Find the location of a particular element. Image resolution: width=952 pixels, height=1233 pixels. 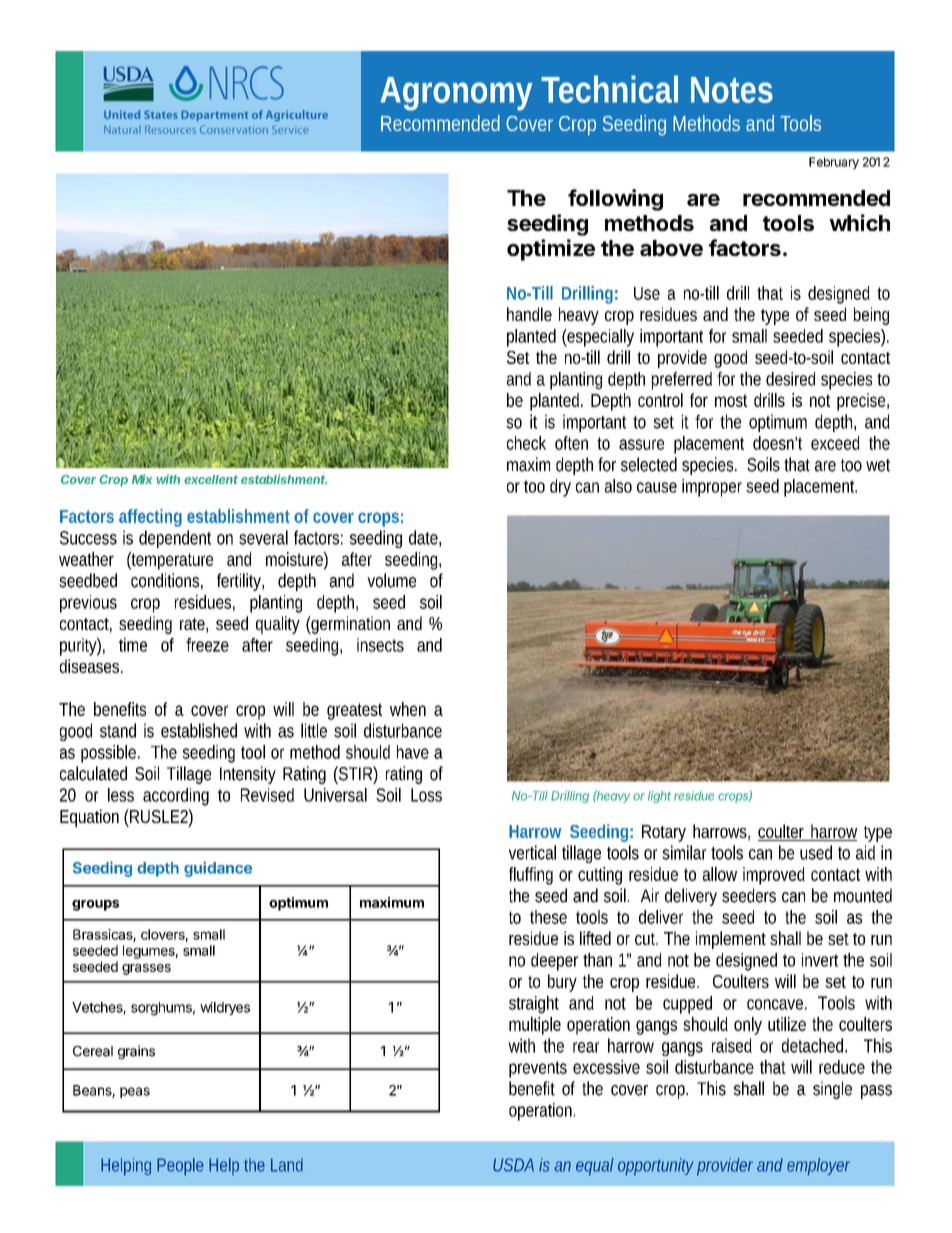

used is located at coordinates (816, 852).
